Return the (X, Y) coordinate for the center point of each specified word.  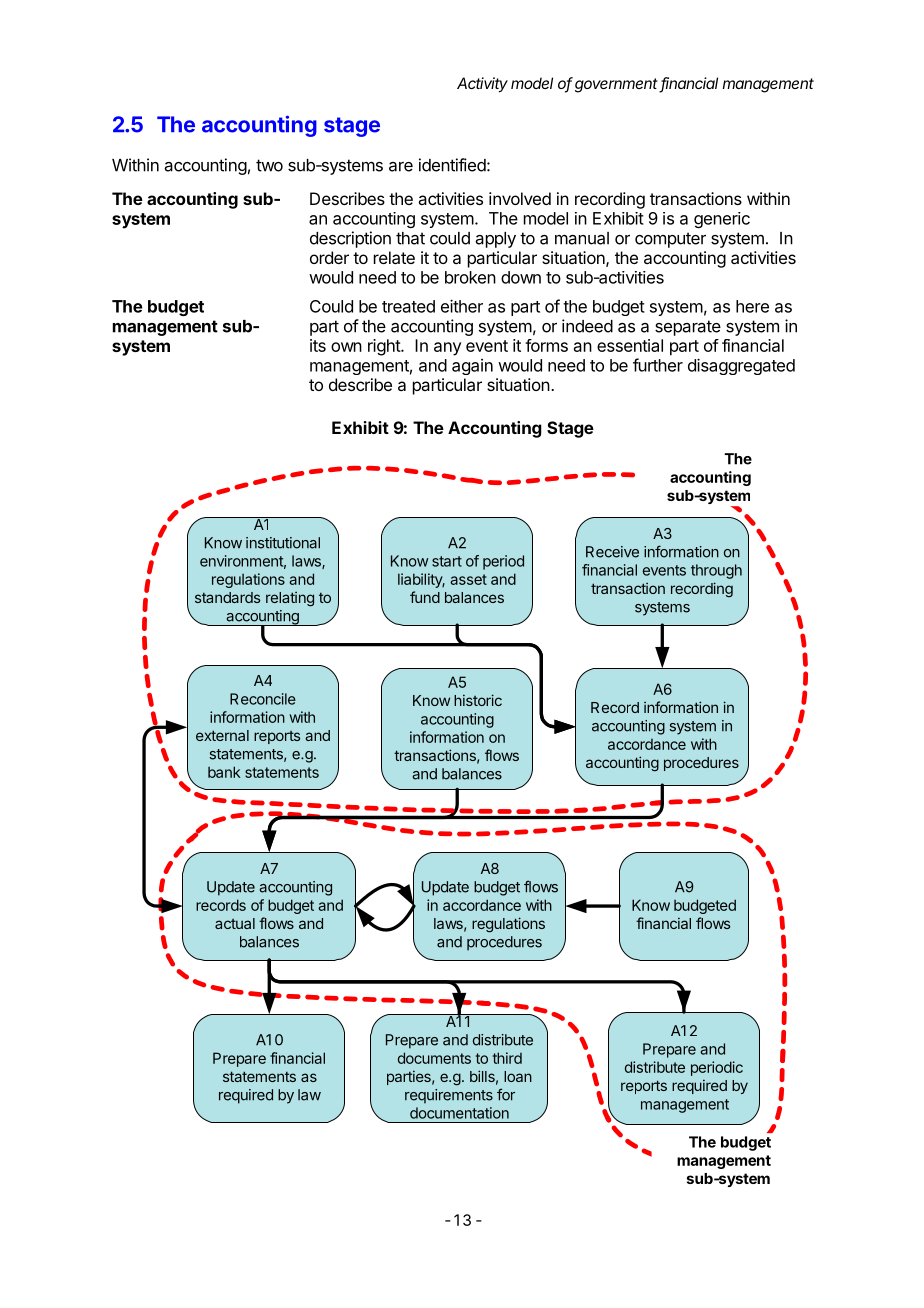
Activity (482, 85)
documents (434, 1058)
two (269, 165)
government (617, 85)
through (716, 571)
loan (518, 1076)
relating (290, 599)
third (507, 1058)
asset (468, 579)
